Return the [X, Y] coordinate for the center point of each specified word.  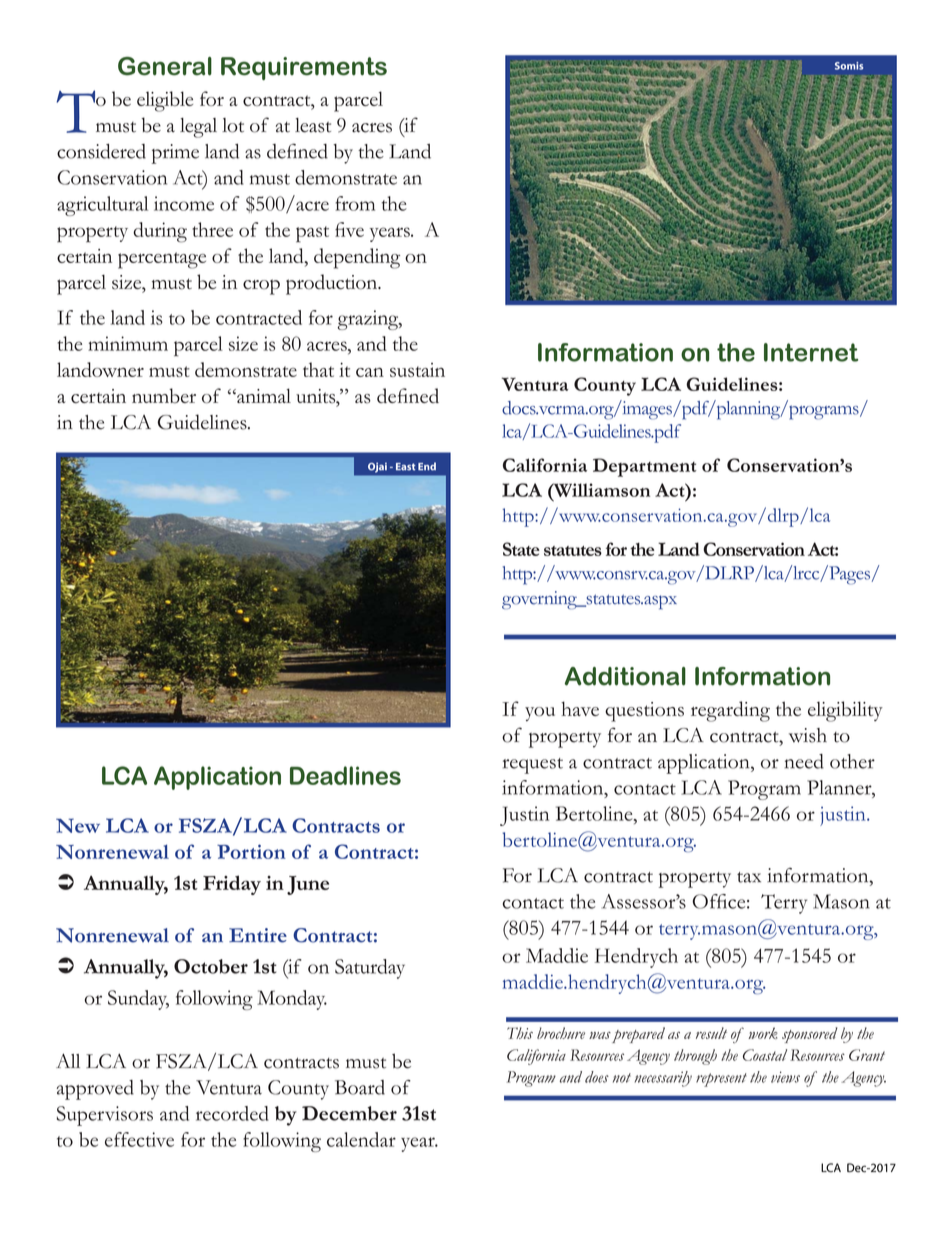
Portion [251, 851]
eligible [165, 101]
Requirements [304, 68]
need [804, 761]
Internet [811, 352]
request [533, 766]
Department [644, 467]
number [164, 396]
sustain [417, 370]
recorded [232, 1113]
